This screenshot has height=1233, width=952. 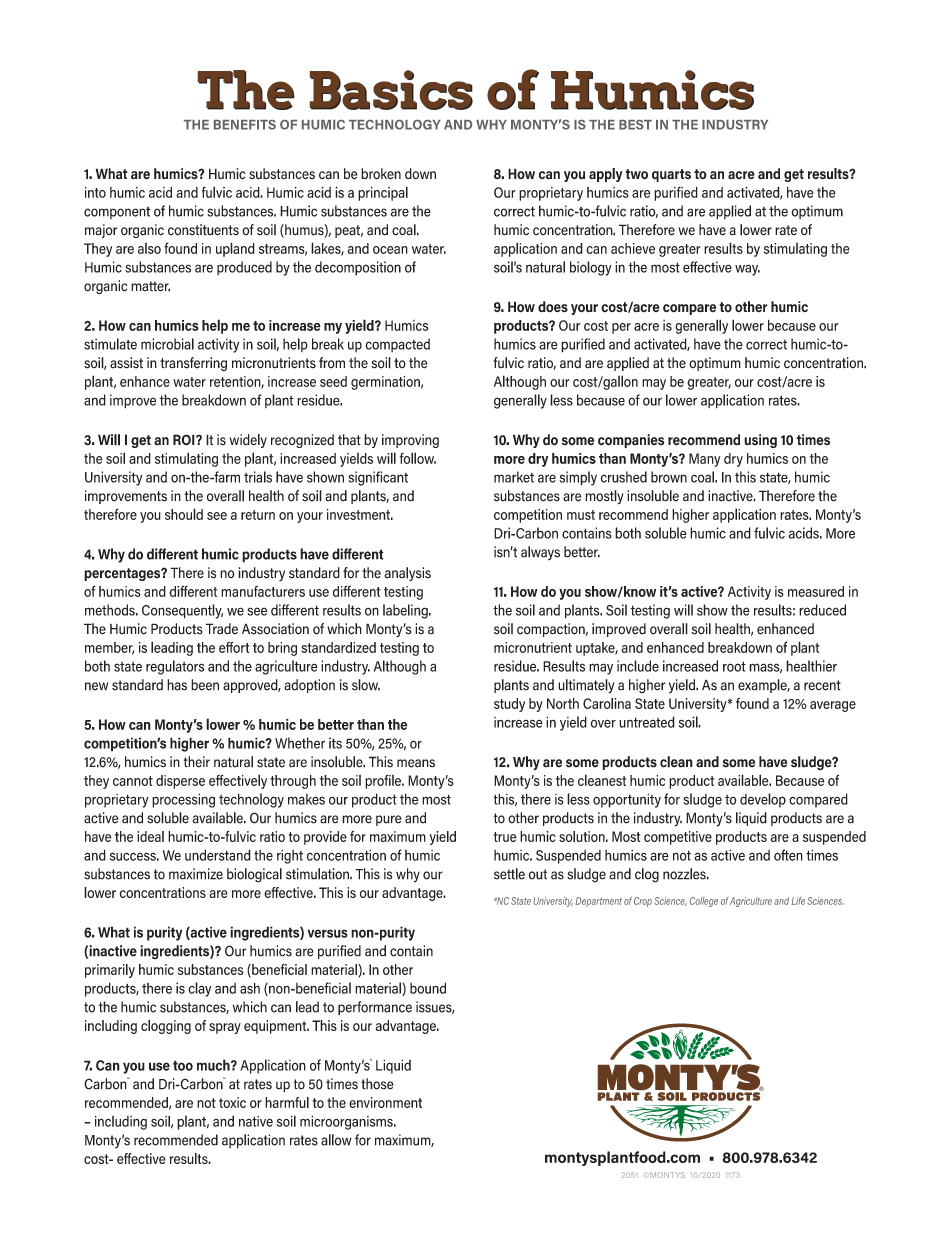 What do you see at coordinates (760, 441) in the screenshot?
I see `using` at bounding box center [760, 441].
